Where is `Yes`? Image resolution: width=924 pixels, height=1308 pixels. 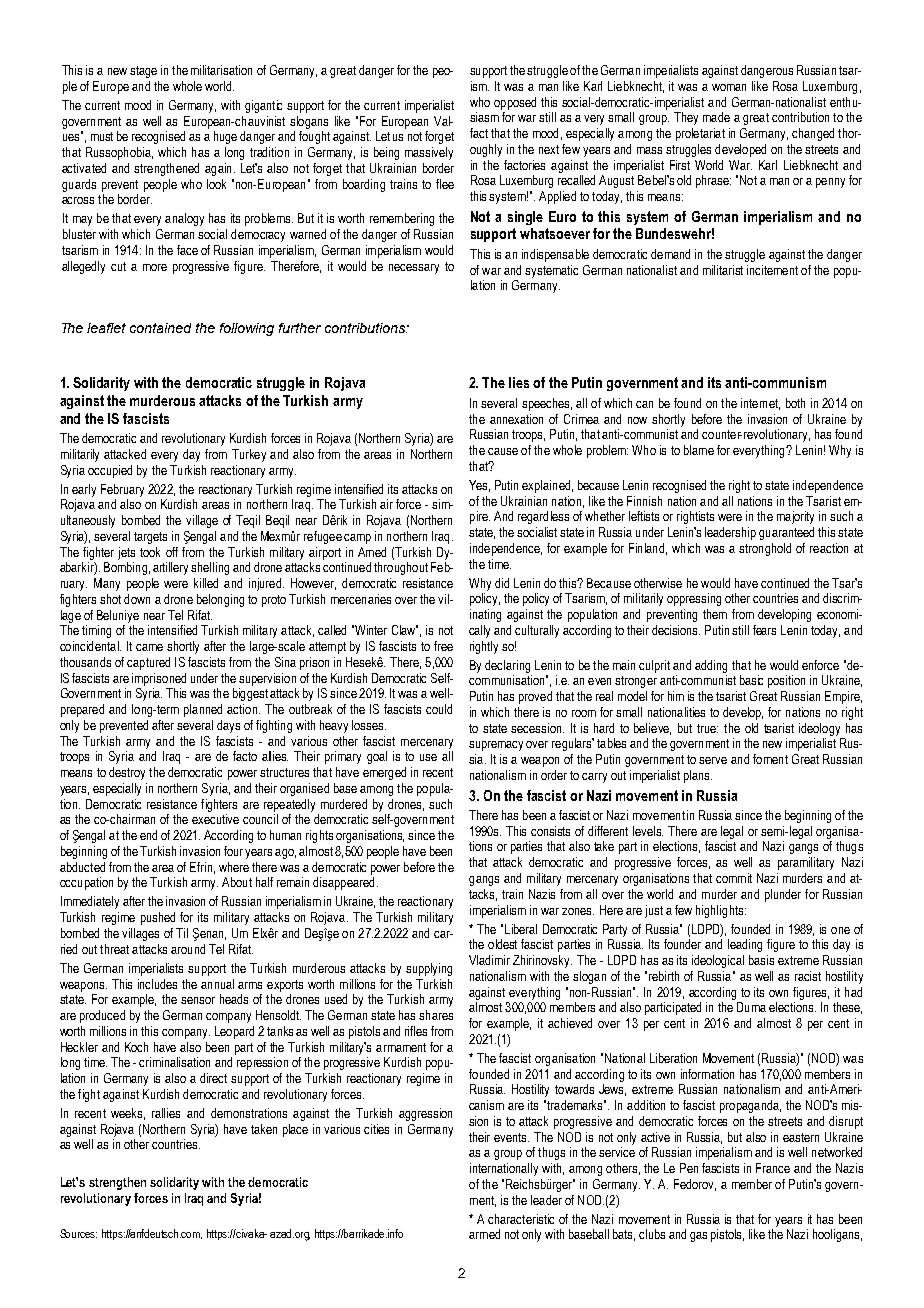
Yes is located at coordinates (479, 486).
